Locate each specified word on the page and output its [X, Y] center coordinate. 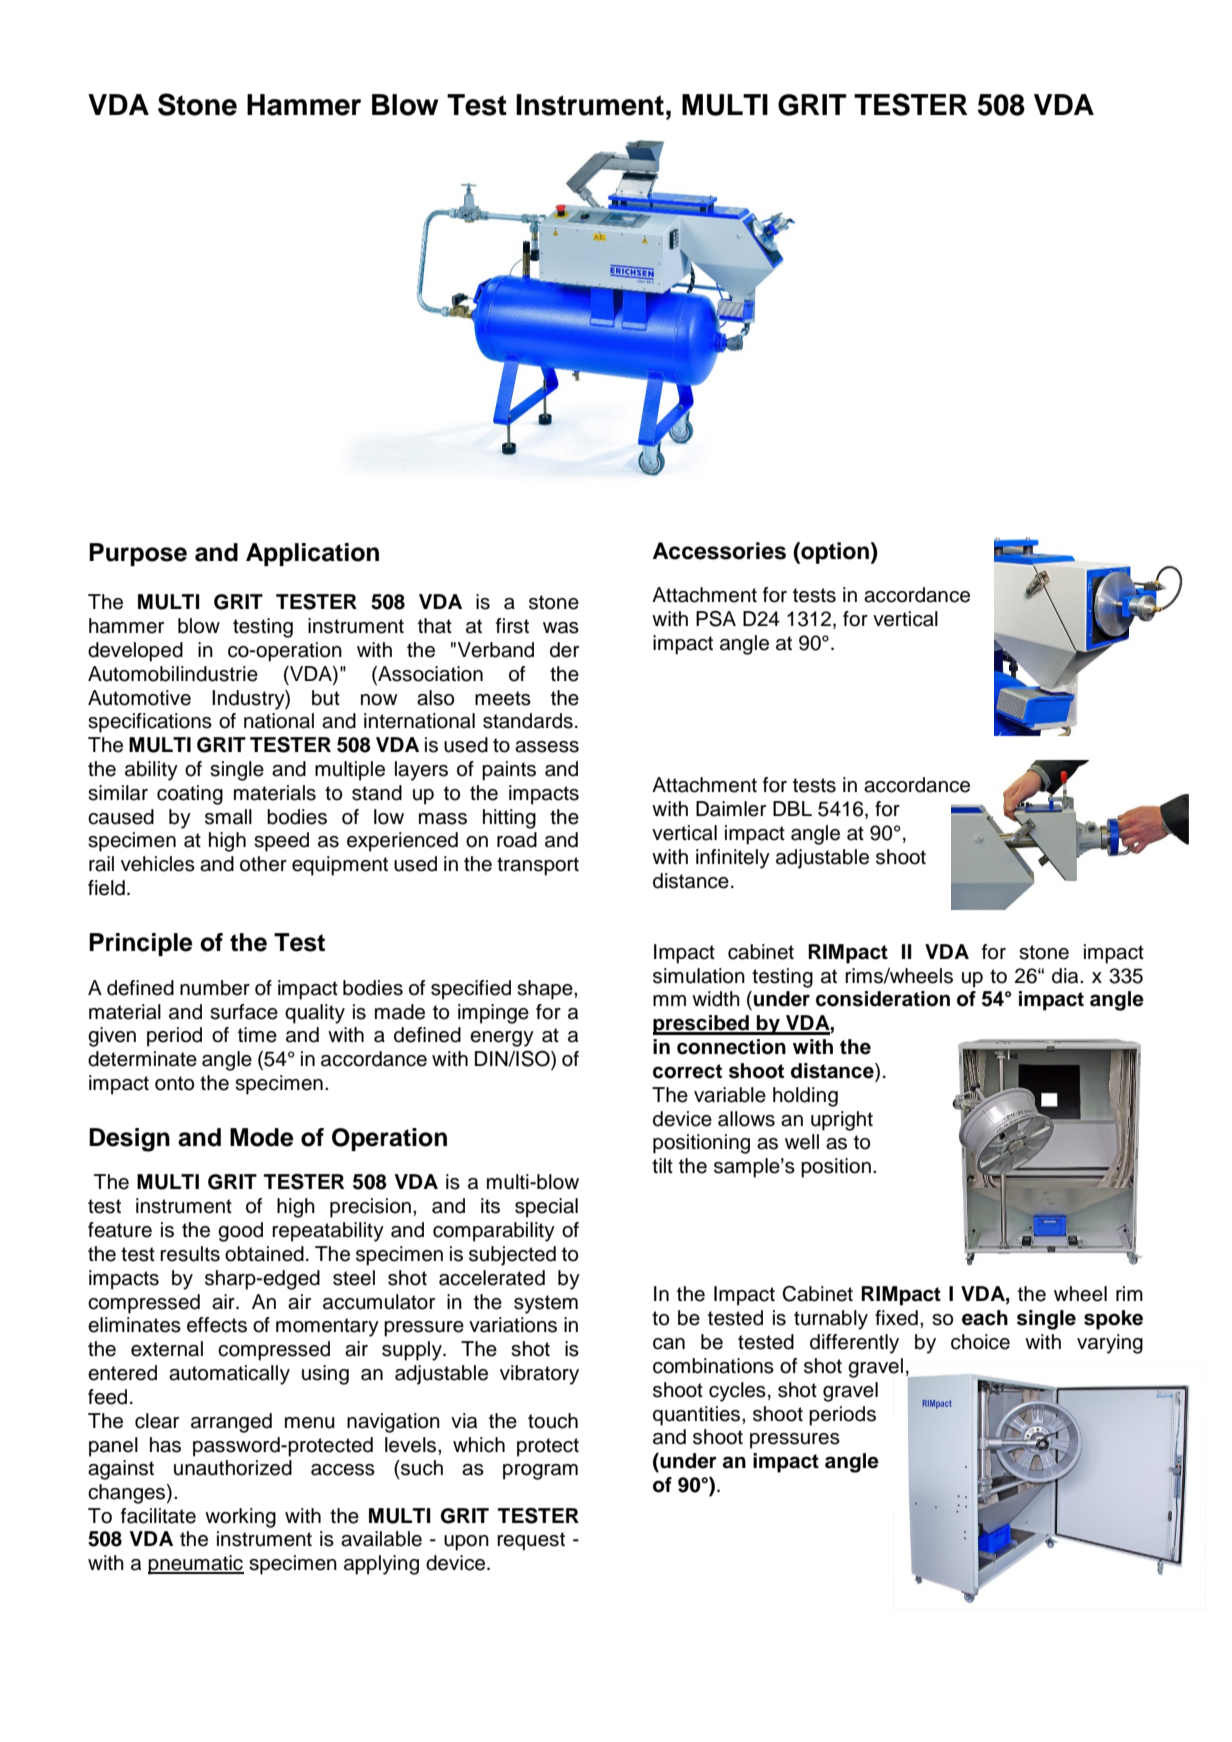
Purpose [138, 554]
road [517, 840]
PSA [716, 619]
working [240, 1518]
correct [687, 1071]
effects [217, 1325]
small [228, 817]
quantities [698, 1416]
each [985, 1318]
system [546, 1304]
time [257, 1035]
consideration [883, 999]
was [561, 628]
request [531, 1541]
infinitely [733, 859]
